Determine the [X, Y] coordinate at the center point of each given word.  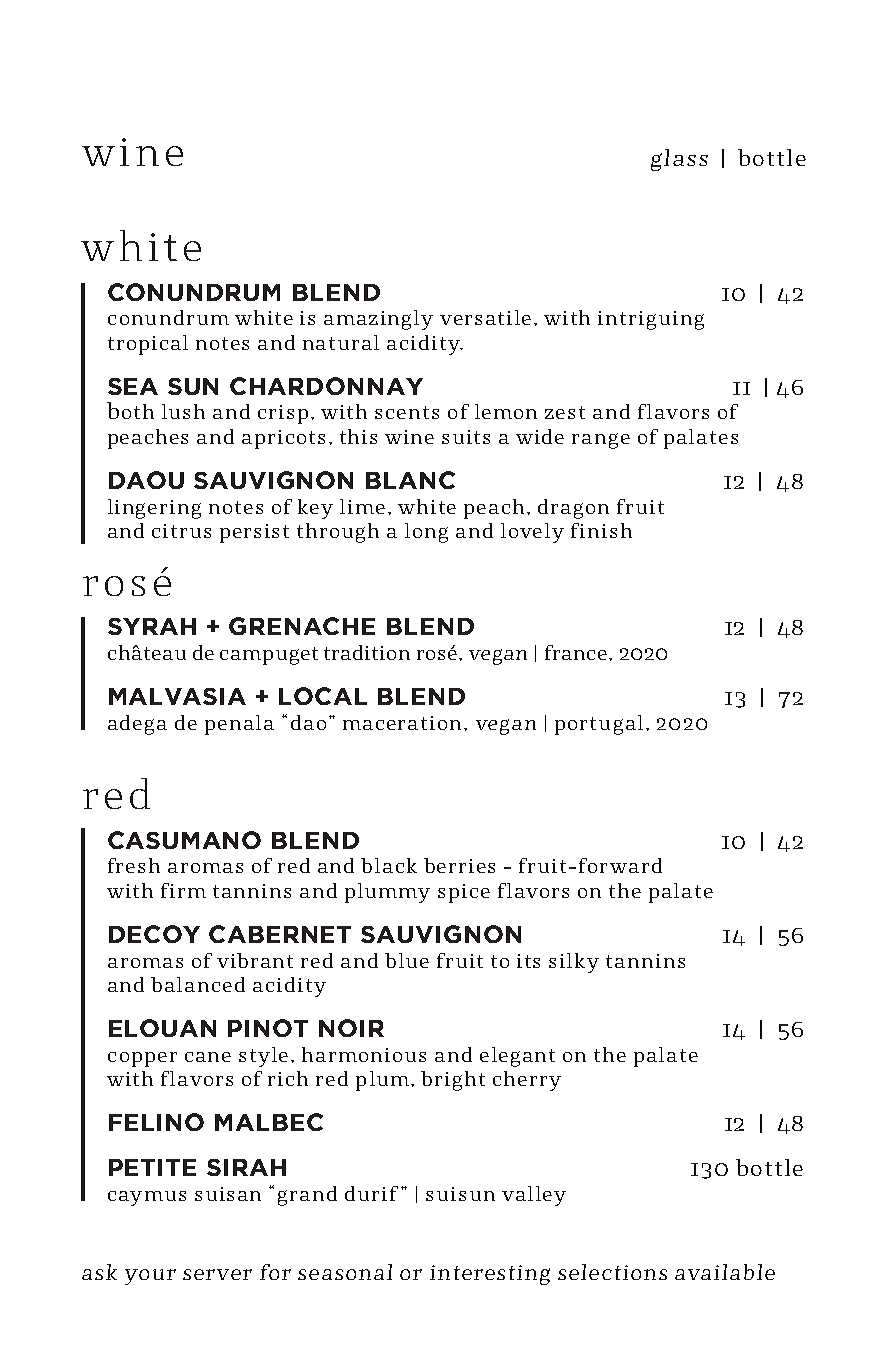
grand [307, 1196]
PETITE [152, 1167]
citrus [181, 531]
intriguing [651, 320]
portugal [599, 725]
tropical [148, 345]
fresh [134, 865]
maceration [402, 723]
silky [574, 963]
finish [601, 530]
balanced [198, 984]
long [426, 533]
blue [407, 960]
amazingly [378, 320]
